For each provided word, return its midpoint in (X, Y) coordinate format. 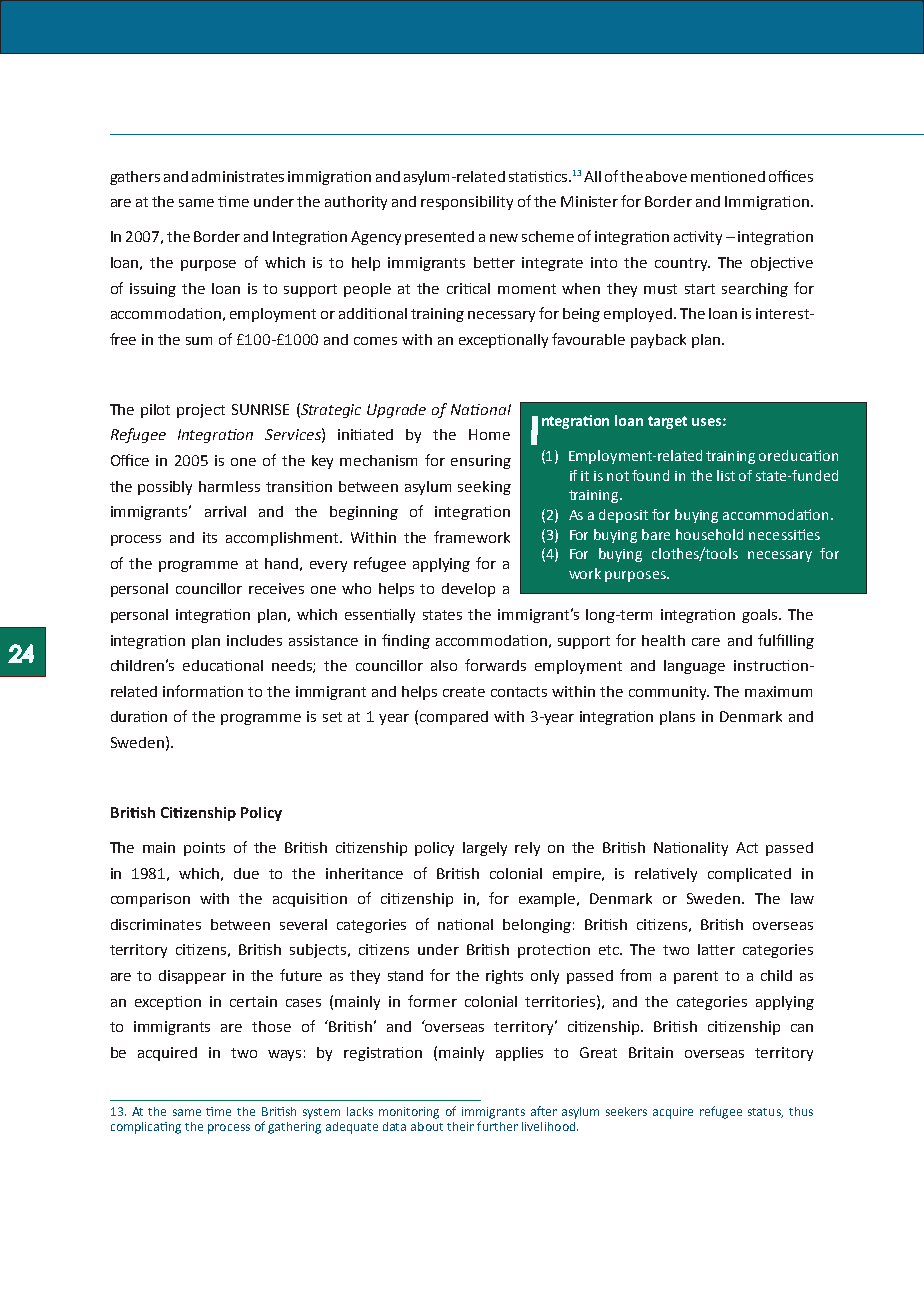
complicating (146, 1128)
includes (254, 640)
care (706, 642)
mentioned (728, 176)
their (460, 1126)
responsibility (467, 203)
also (444, 665)
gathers (135, 178)
